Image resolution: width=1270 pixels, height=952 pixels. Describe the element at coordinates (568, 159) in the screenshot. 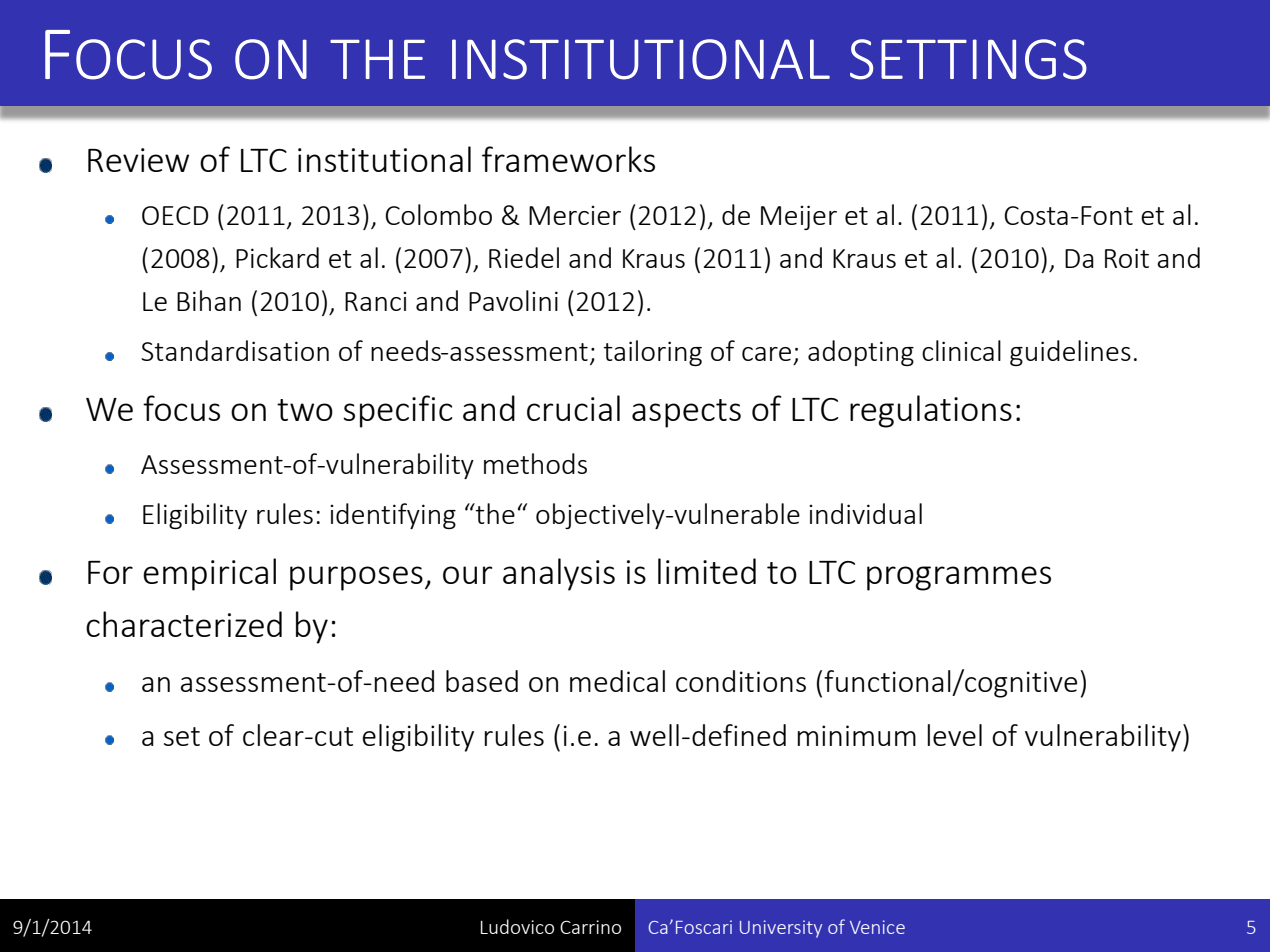

I see `frameworks` at that location.
